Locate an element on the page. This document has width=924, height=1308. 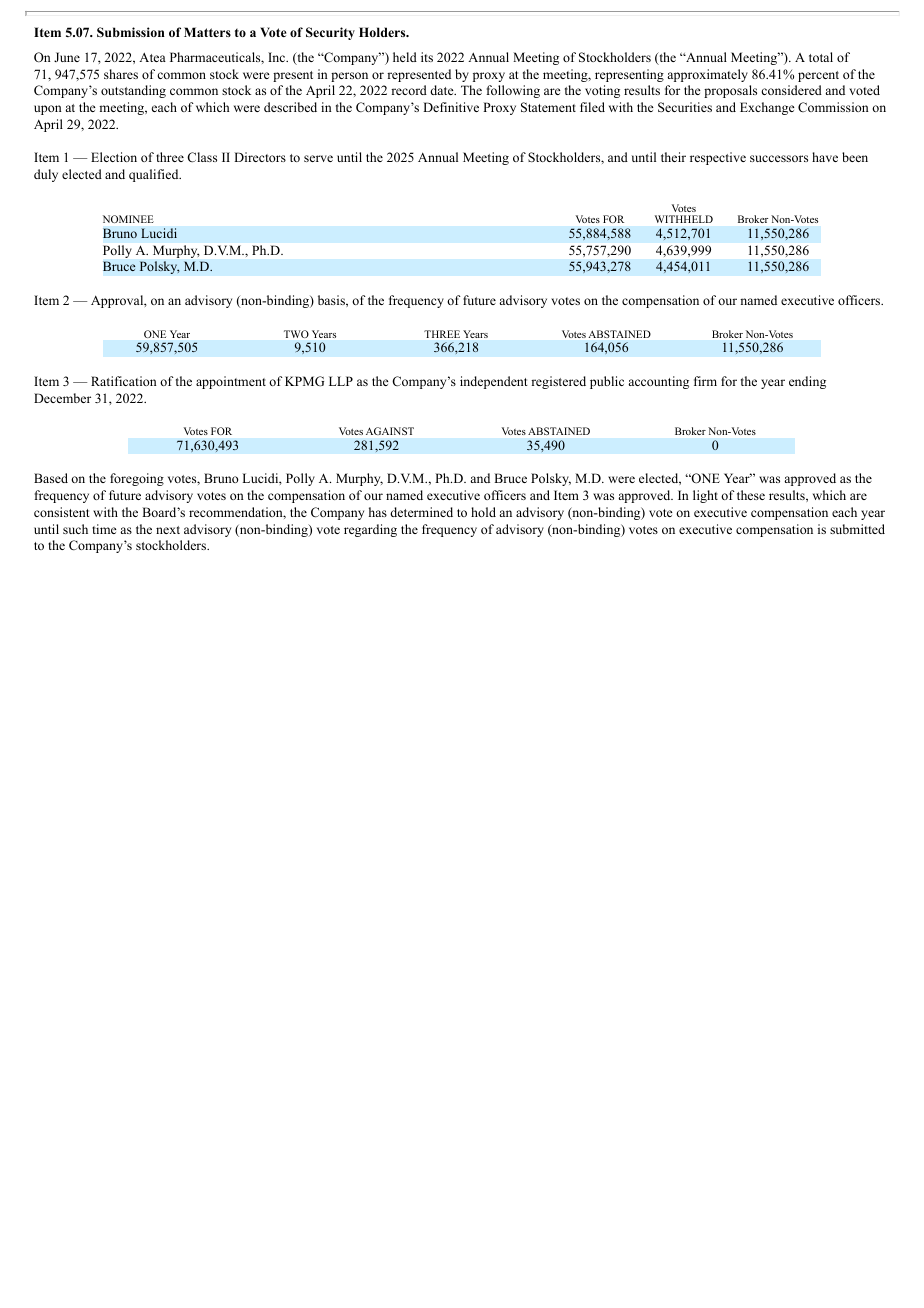
respective is located at coordinates (718, 158).
